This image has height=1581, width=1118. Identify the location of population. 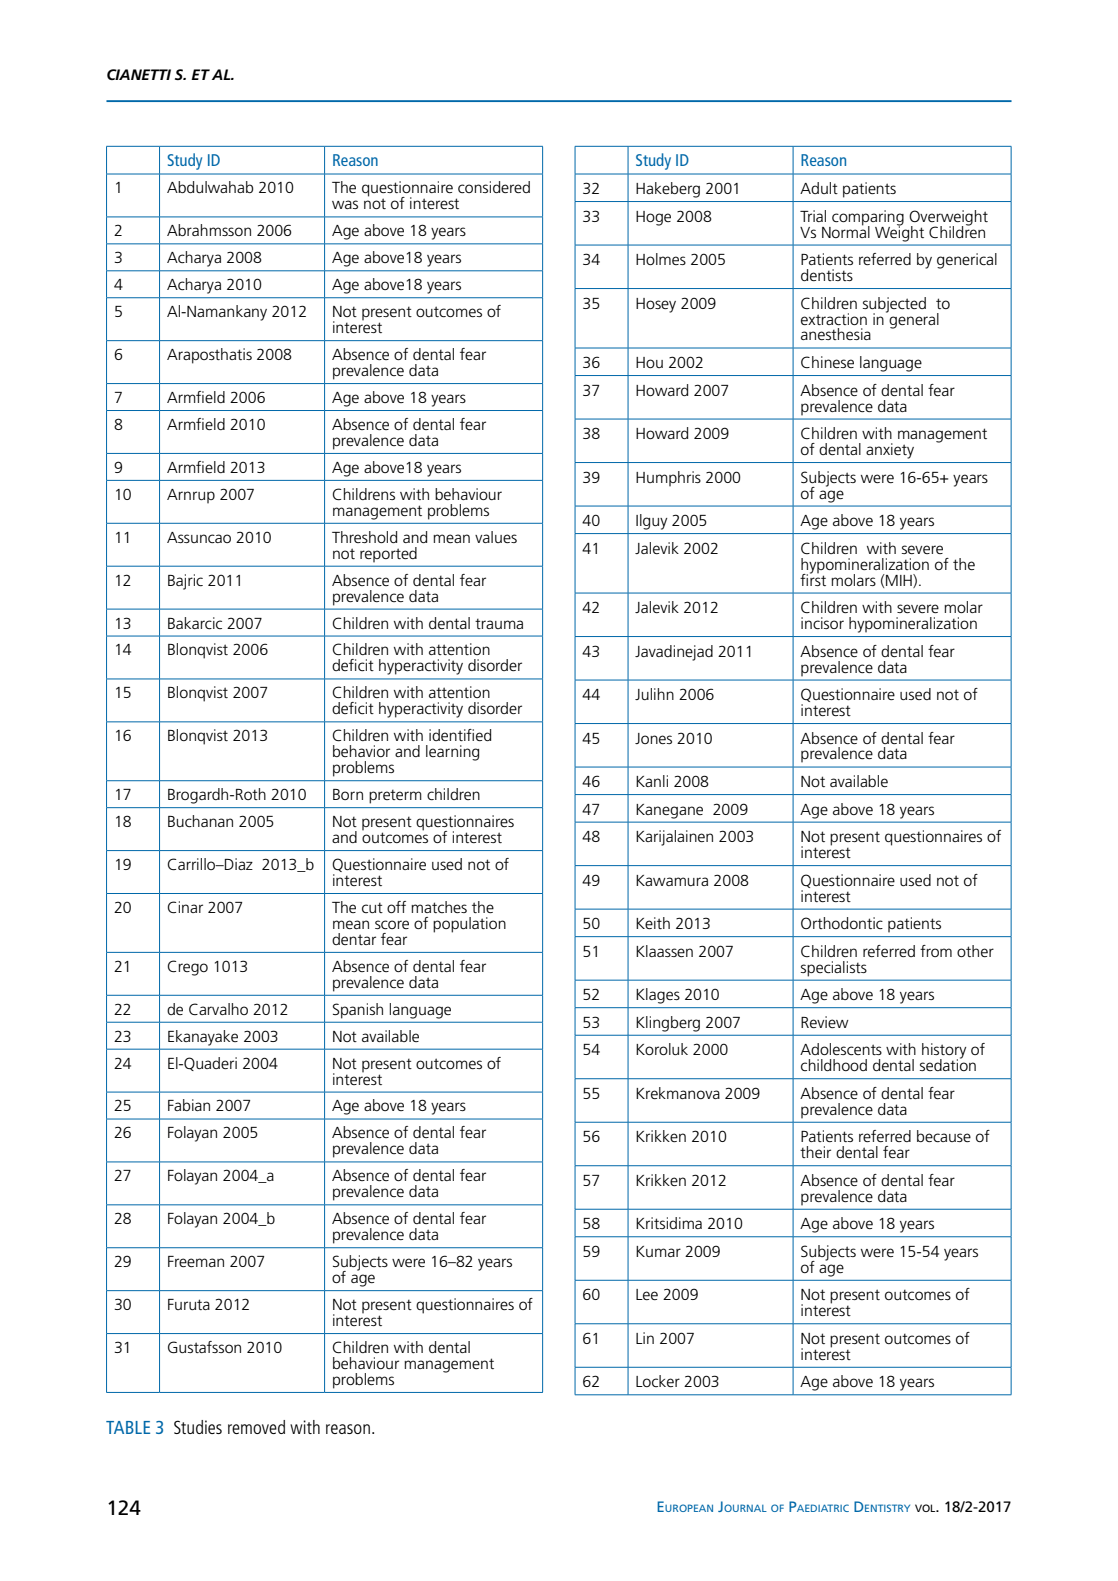
(469, 925).
